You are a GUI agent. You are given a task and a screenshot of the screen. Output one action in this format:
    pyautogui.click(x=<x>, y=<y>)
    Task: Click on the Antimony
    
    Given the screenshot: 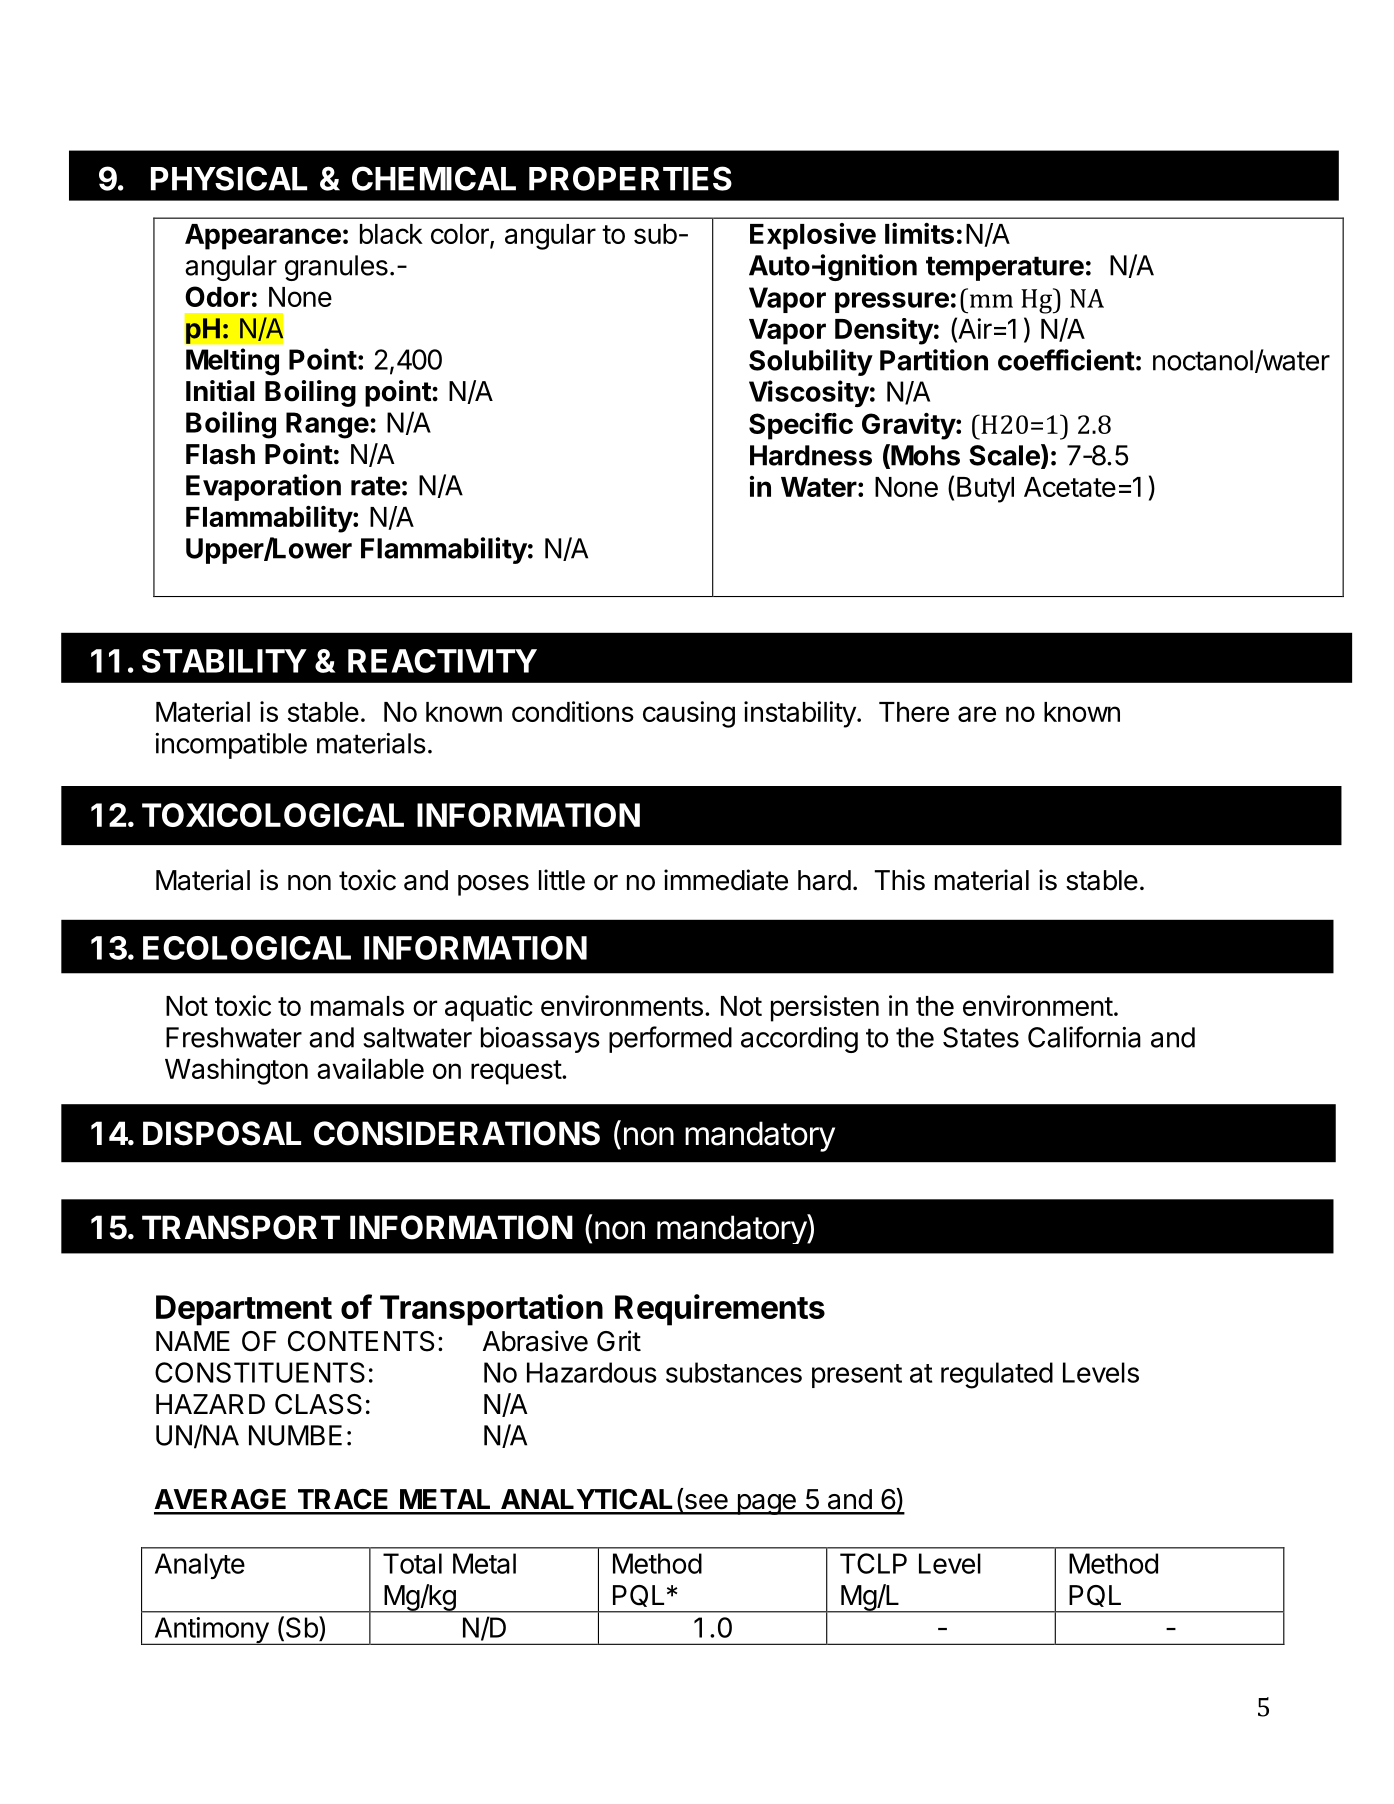 What is the action you would take?
    pyautogui.click(x=211, y=1631)
